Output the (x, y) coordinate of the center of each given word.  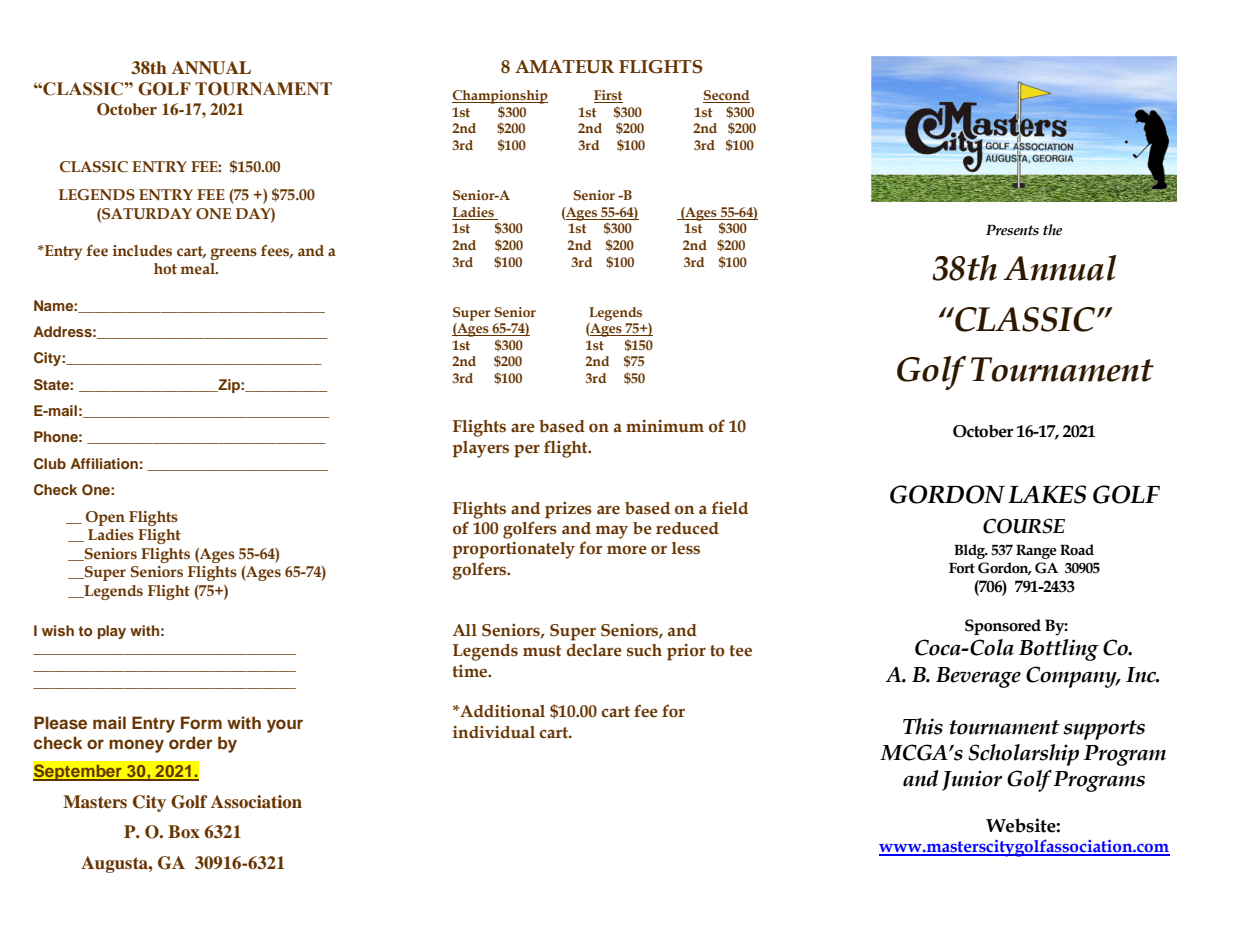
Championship (500, 97)
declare (594, 650)
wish (58, 630)
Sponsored (1003, 627)
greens (233, 254)
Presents (1012, 230)
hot (165, 269)
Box (184, 832)
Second (726, 96)
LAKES (1047, 494)
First (608, 96)
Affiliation (104, 463)
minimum (665, 426)
